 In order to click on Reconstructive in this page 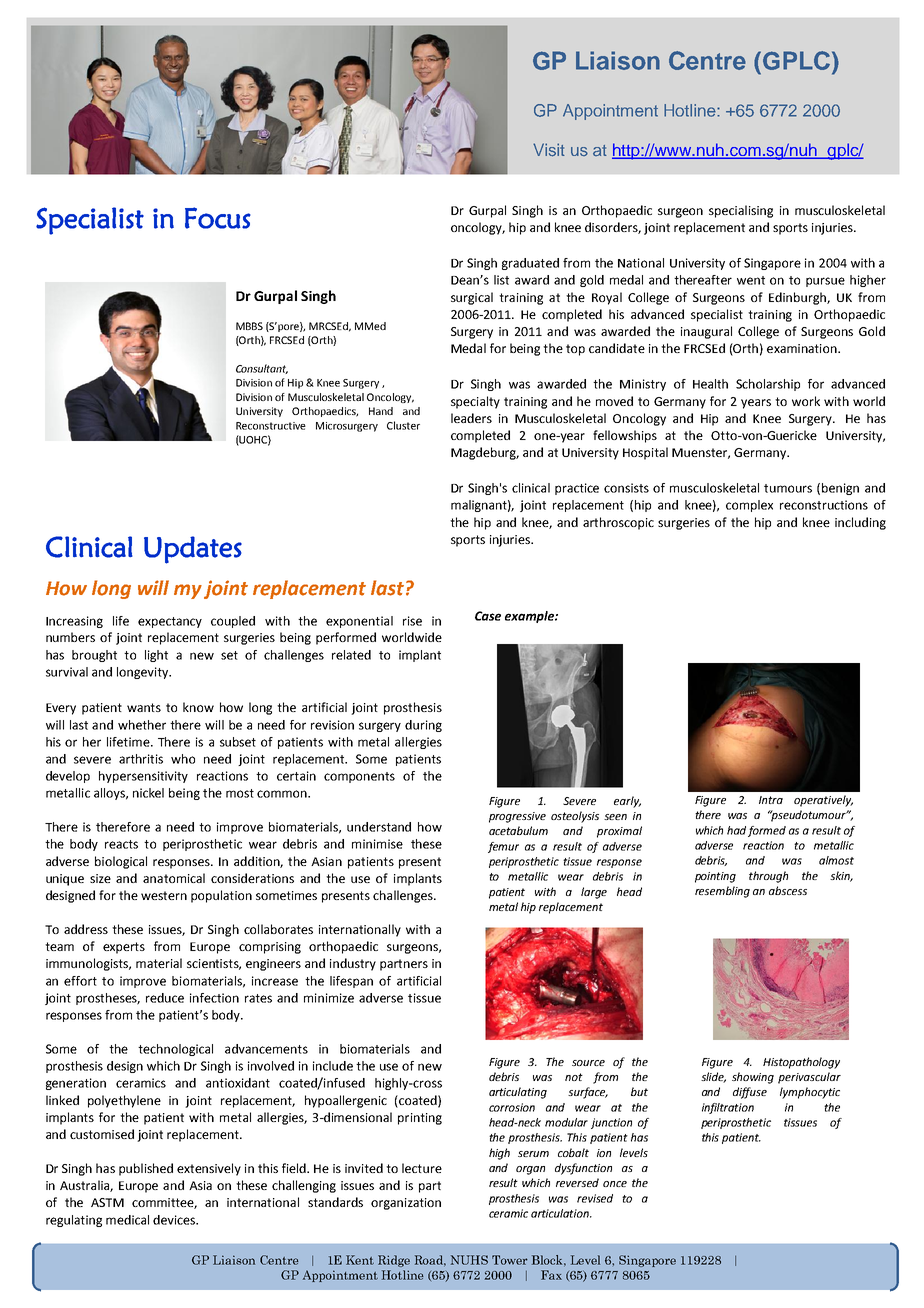, I will do `click(271, 426)`.
